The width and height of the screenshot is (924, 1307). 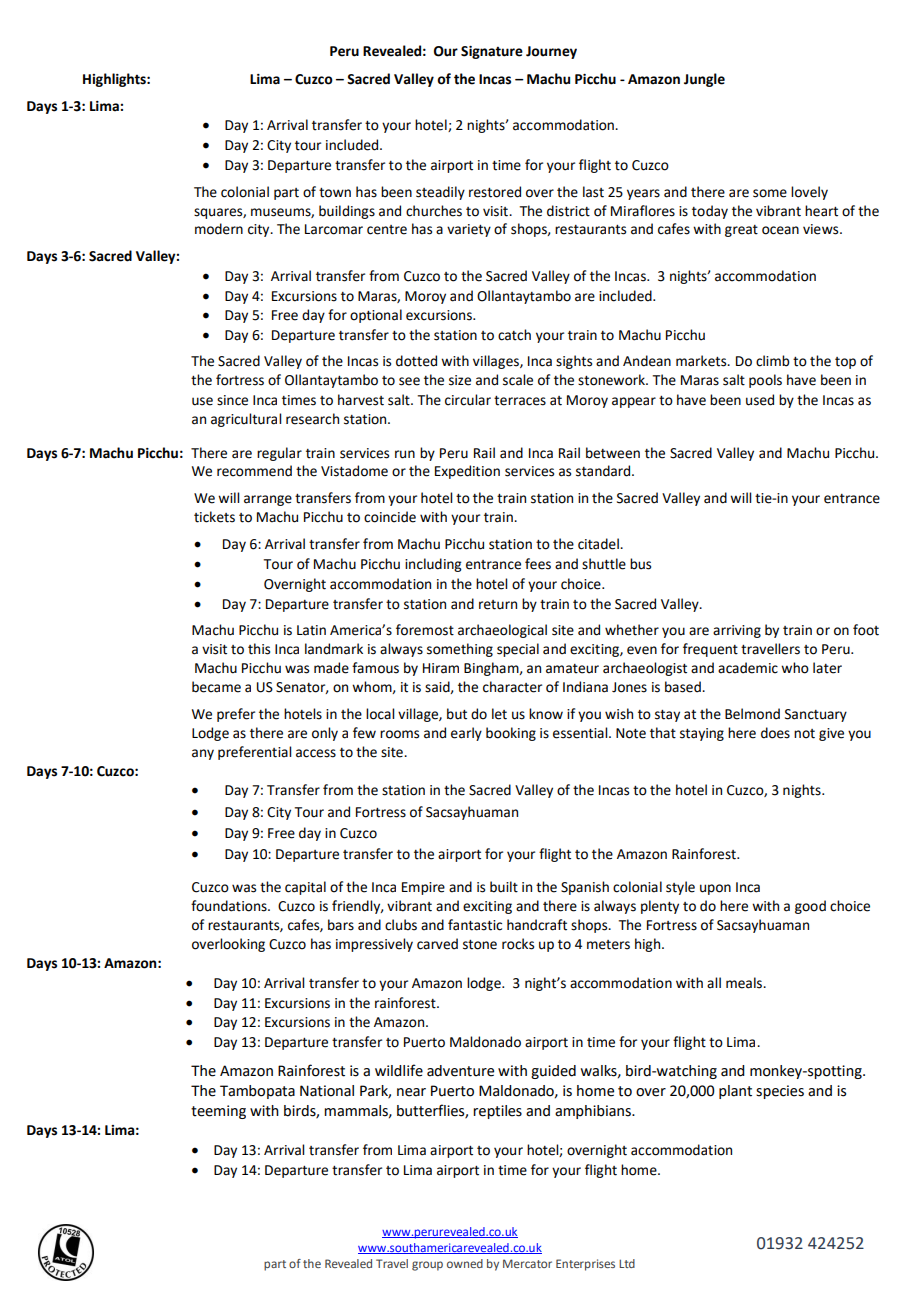 I want to click on lovely, so click(x=809, y=193).
